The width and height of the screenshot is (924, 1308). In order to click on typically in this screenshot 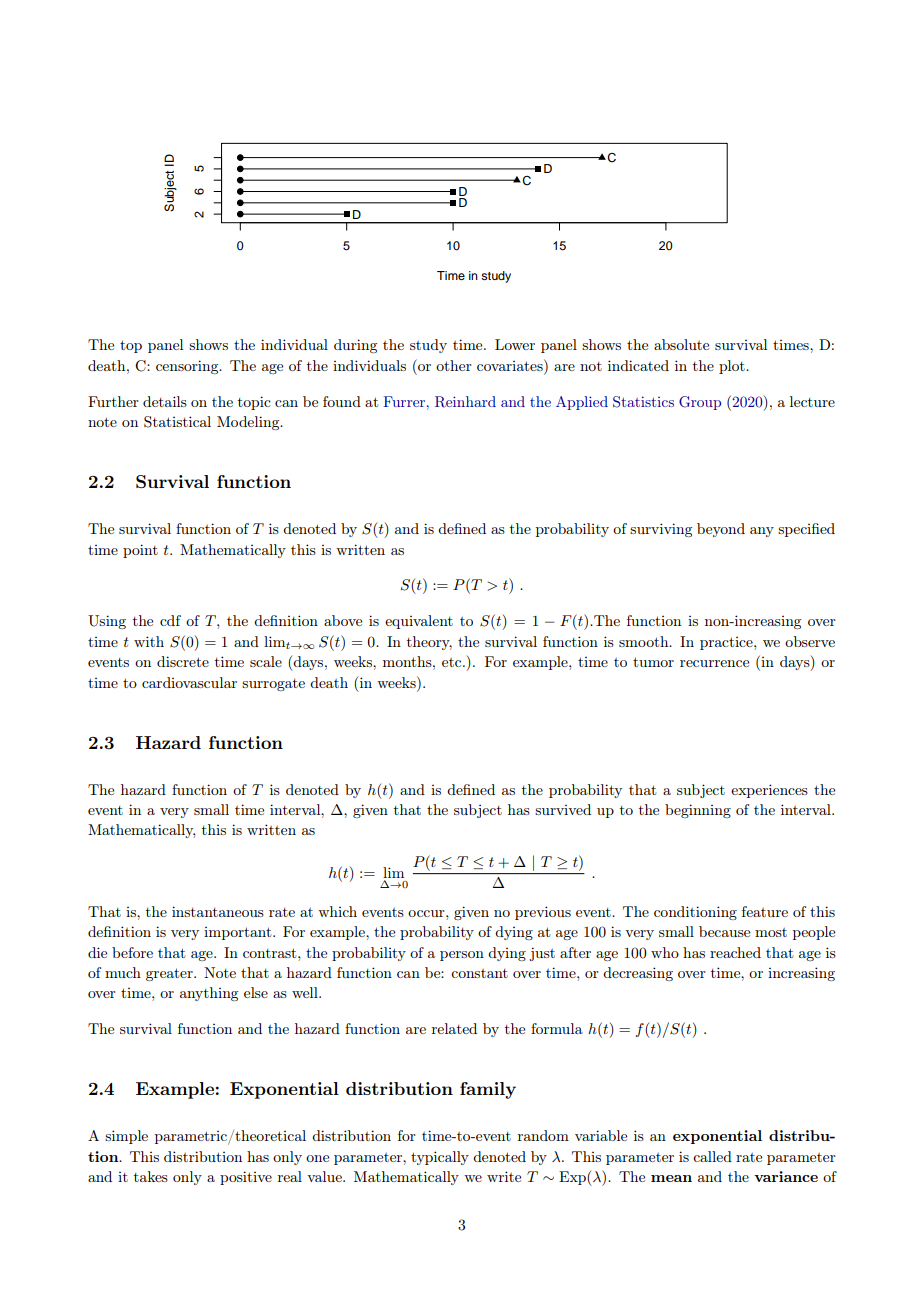, I will do `click(440, 1158)`.
